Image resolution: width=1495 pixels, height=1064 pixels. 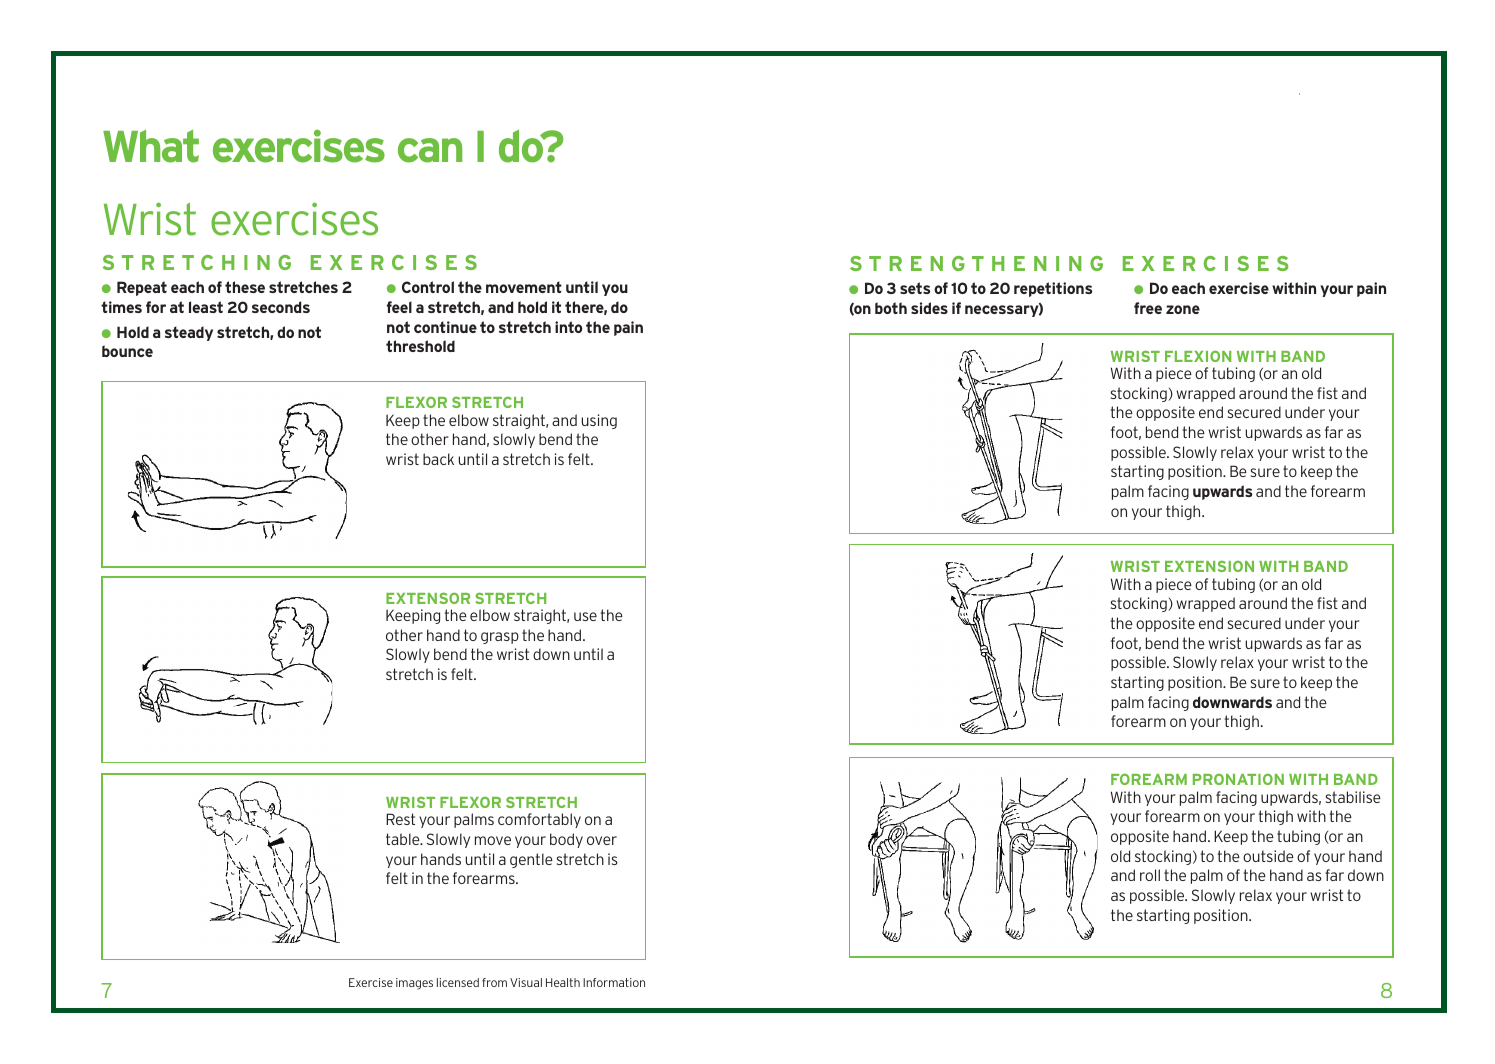 What do you see at coordinates (430, 150) in the screenshot?
I see `can` at bounding box center [430, 150].
